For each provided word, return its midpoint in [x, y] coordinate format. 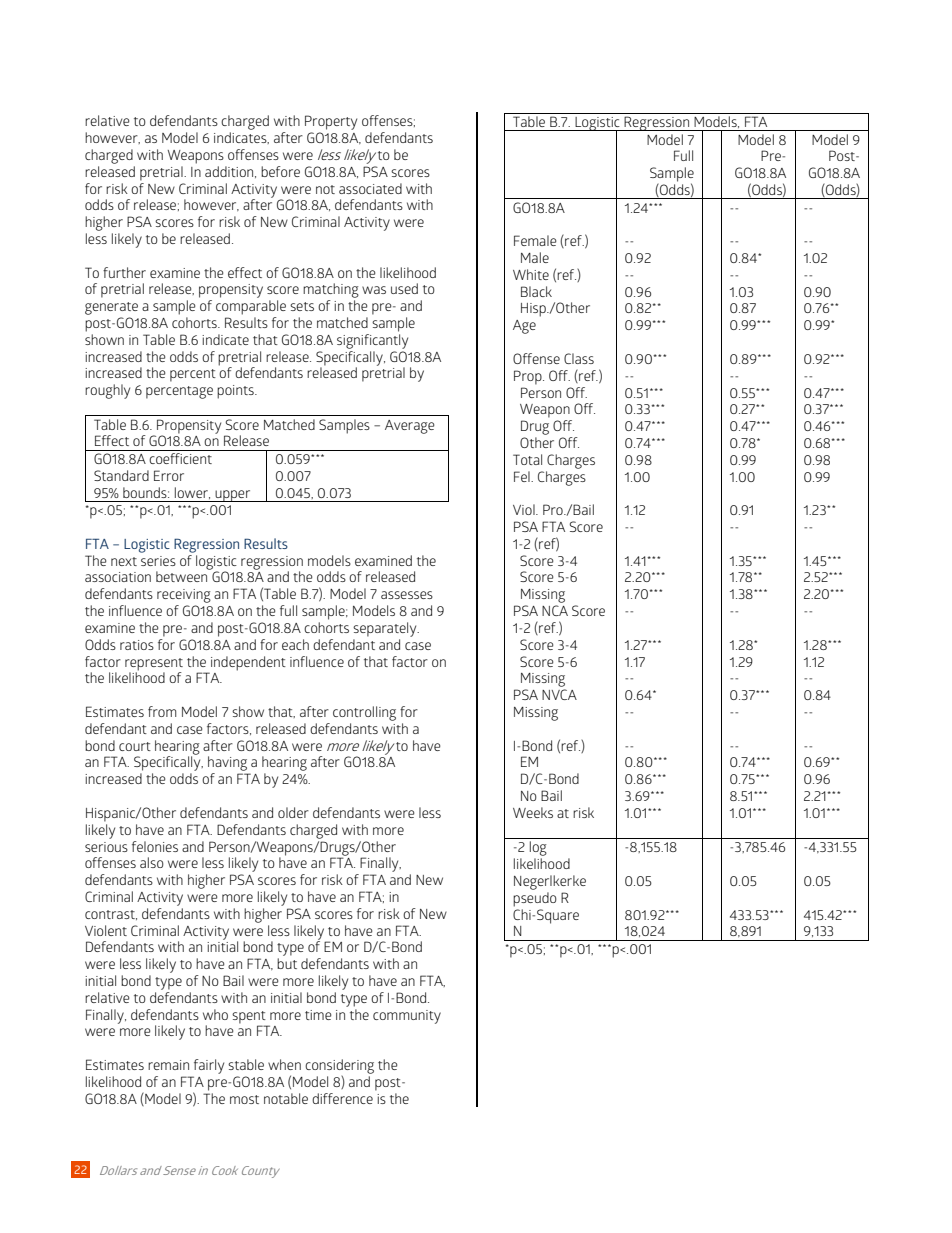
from [162, 711]
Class [579, 358]
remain [168, 1065]
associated [370, 188]
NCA [555, 610]
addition [230, 172]
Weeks [533, 812]
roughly [107, 391]
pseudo [535, 899]
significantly [372, 341]
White [531, 274]
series [158, 561]
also [152, 862]
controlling [364, 713]
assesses [407, 595]
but [287, 963]
